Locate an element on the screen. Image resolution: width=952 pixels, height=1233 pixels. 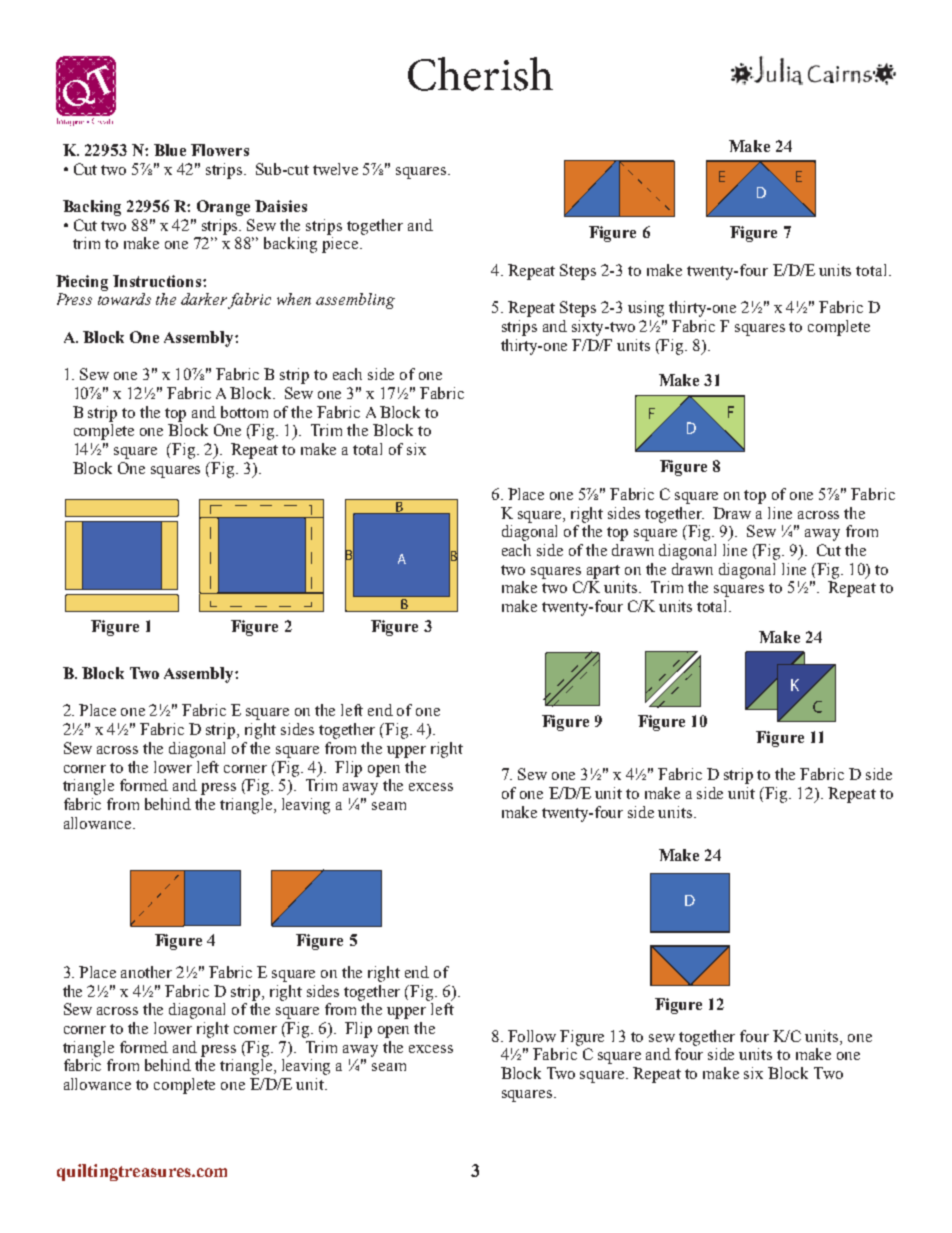
twelve is located at coordinates (335, 169).
